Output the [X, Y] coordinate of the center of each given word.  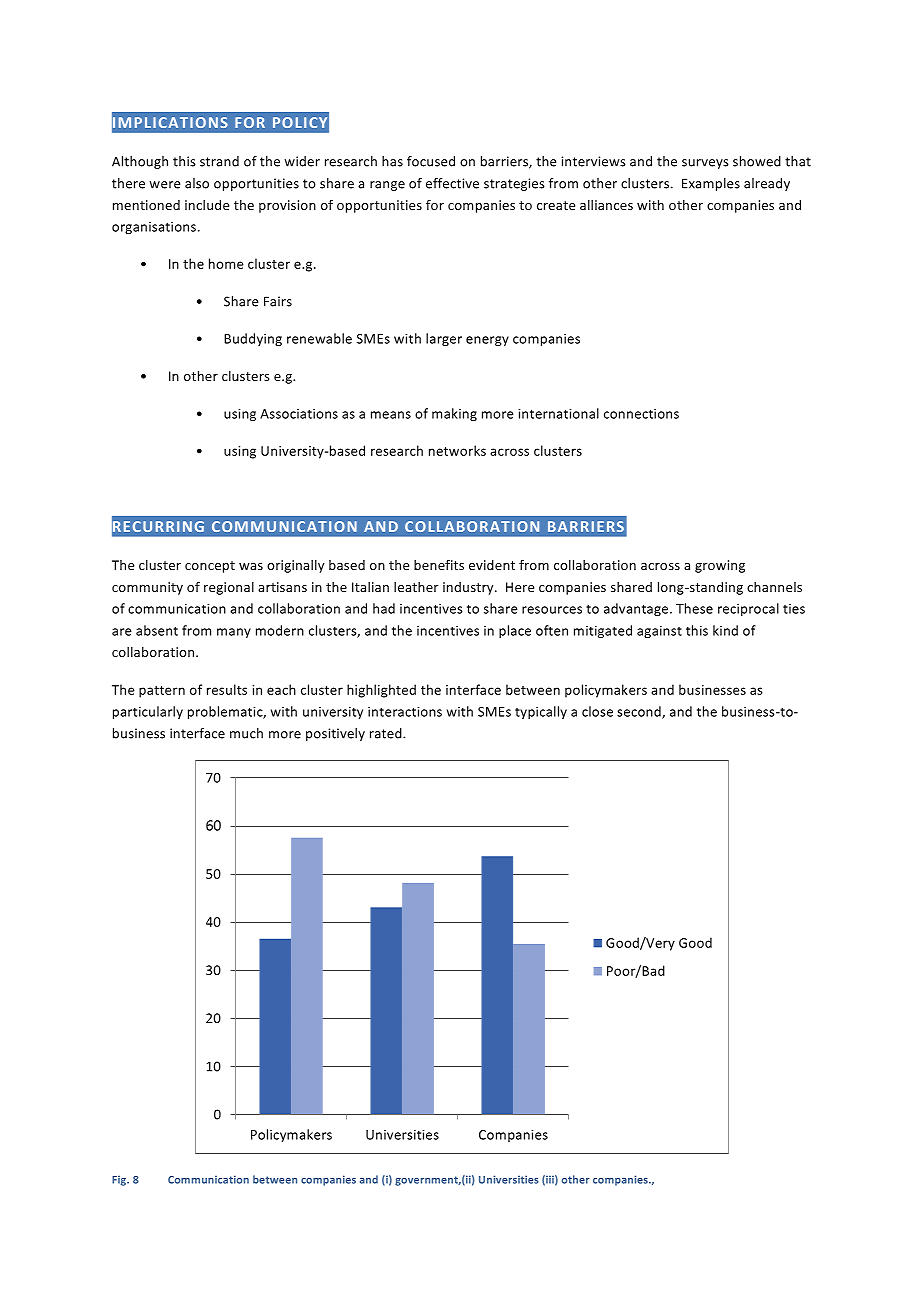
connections [641, 414]
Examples [711, 184]
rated [387, 733]
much [246, 733]
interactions [405, 712]
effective [452, 183]
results [227, 689]
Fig [120, 1181]
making [454, 414]
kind [725, 630]
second [640, 712]
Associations [299, 414]
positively [335, 734]
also [197, 183]
